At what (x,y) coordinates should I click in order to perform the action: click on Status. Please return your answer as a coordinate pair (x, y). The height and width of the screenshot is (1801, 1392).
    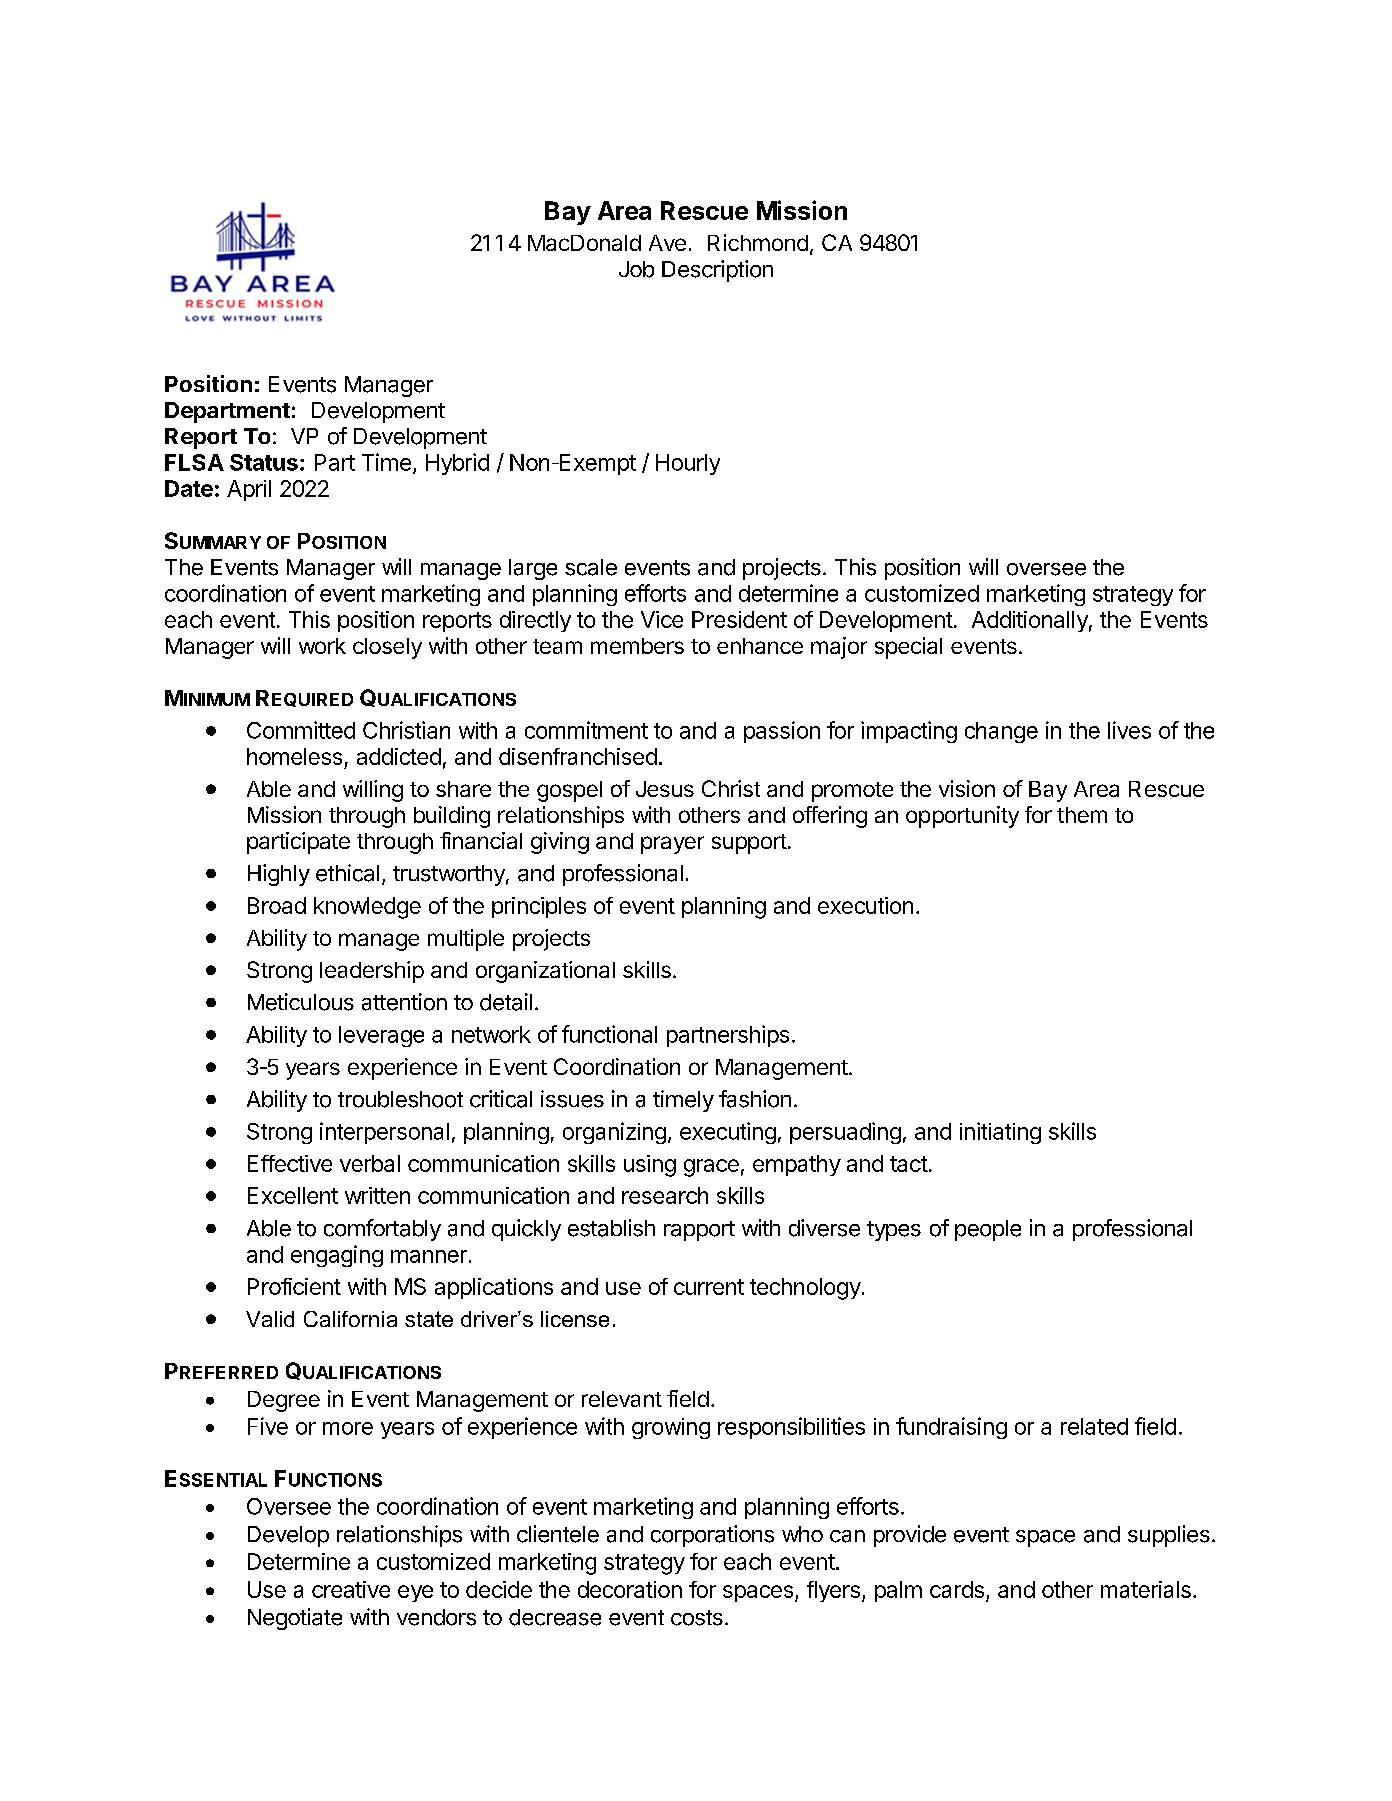
    Looking at the image, I should click on (264, 462).
